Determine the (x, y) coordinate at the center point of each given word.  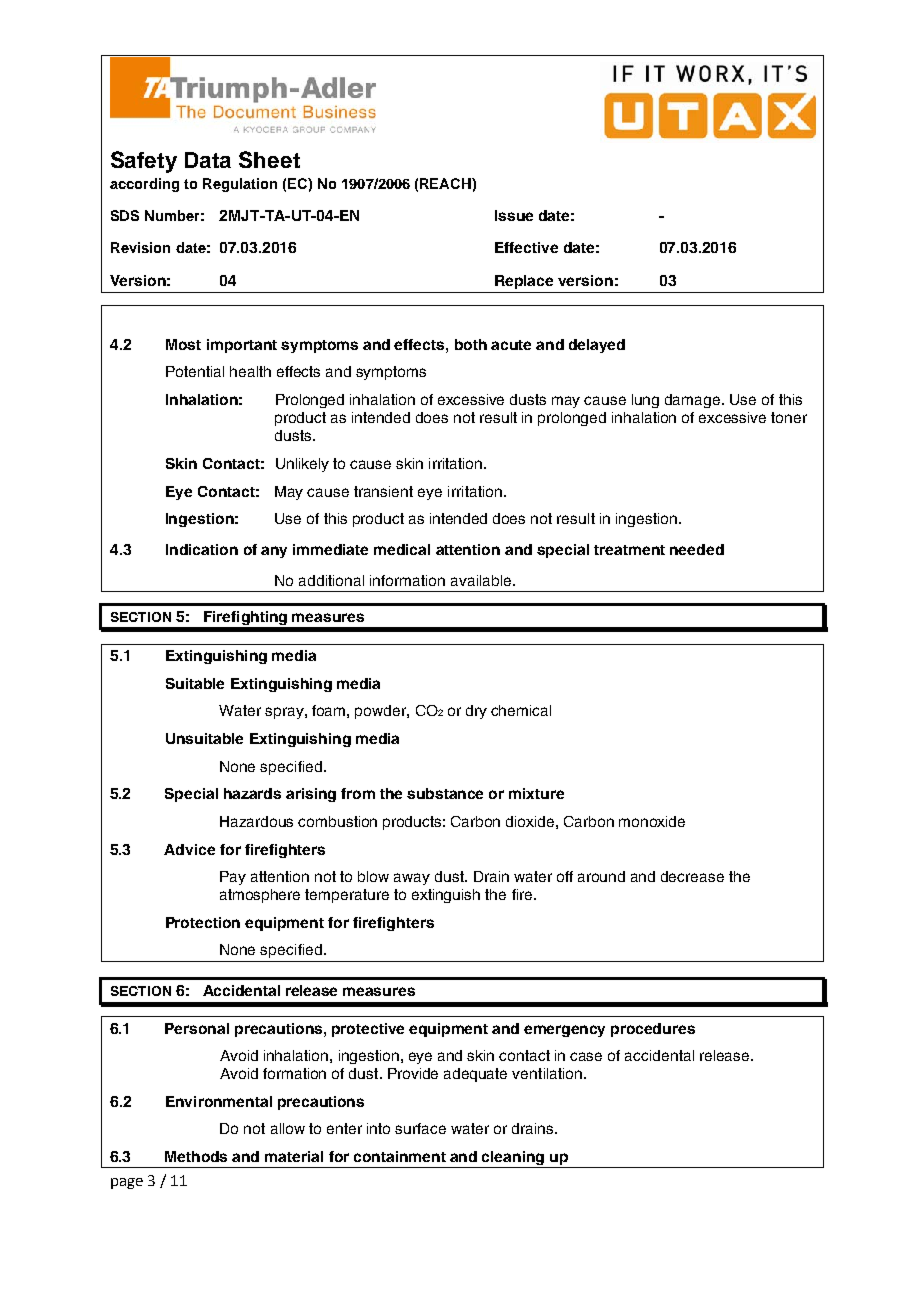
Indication (202, 549)
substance (445, 793)
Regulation (240, 185)
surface (420, 1128)
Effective (526, 247)
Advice (189, 849)
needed (697, 549)
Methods (196, 1156)
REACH (446, 183)
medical (402, 549)
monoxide (652, 821)
